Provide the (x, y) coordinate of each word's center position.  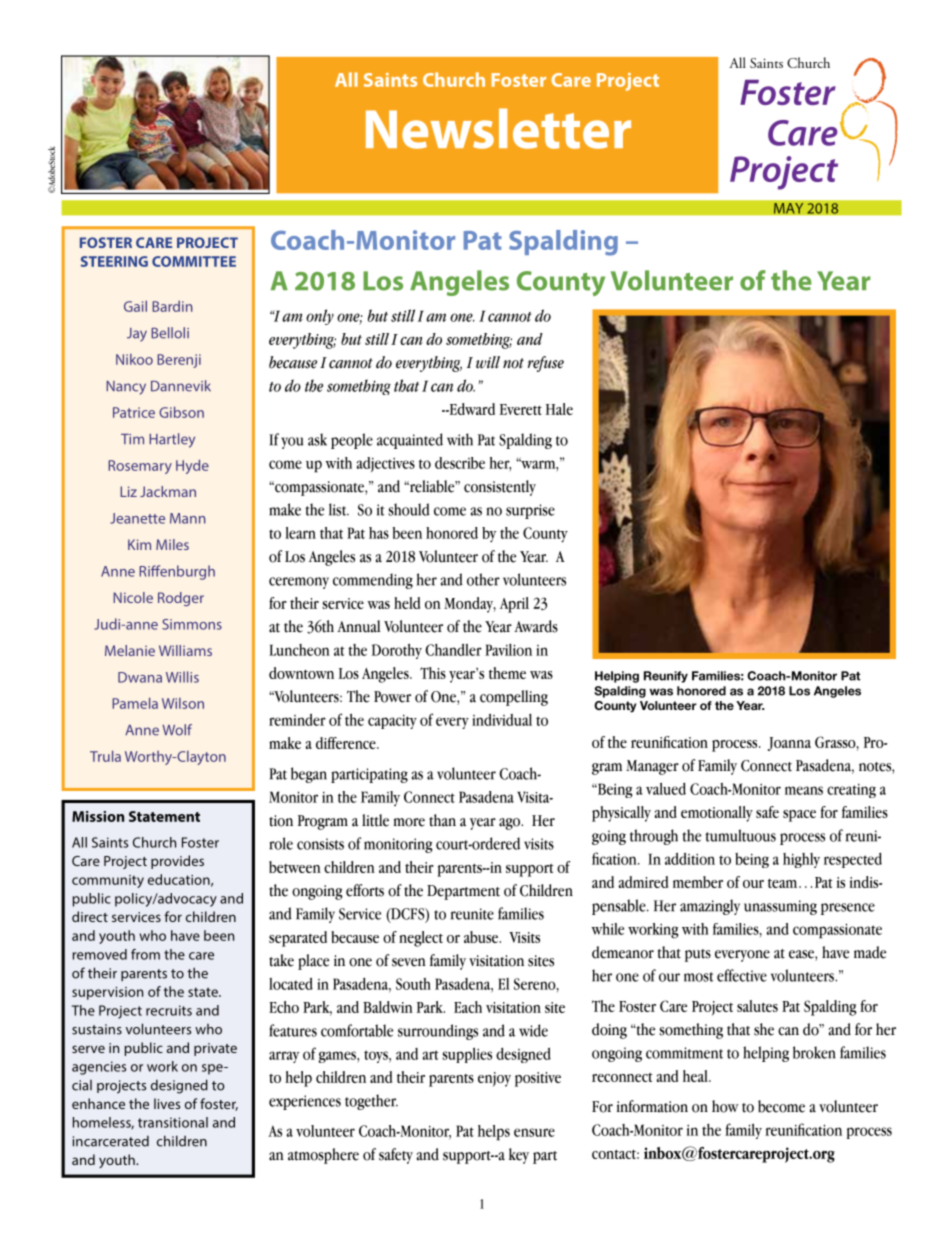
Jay (137, 335)
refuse (546, 364)
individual (502, 719)
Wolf (177, 730)
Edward (471, 409)
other (483, 579)
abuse (482, 937)
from (145, 954)
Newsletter (498, 128)
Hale (559, 409)
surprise (530, 511)
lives (167, 1103)
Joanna (789, 744)
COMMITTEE (194, 261)
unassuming (780, 907)
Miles (172, 544)
